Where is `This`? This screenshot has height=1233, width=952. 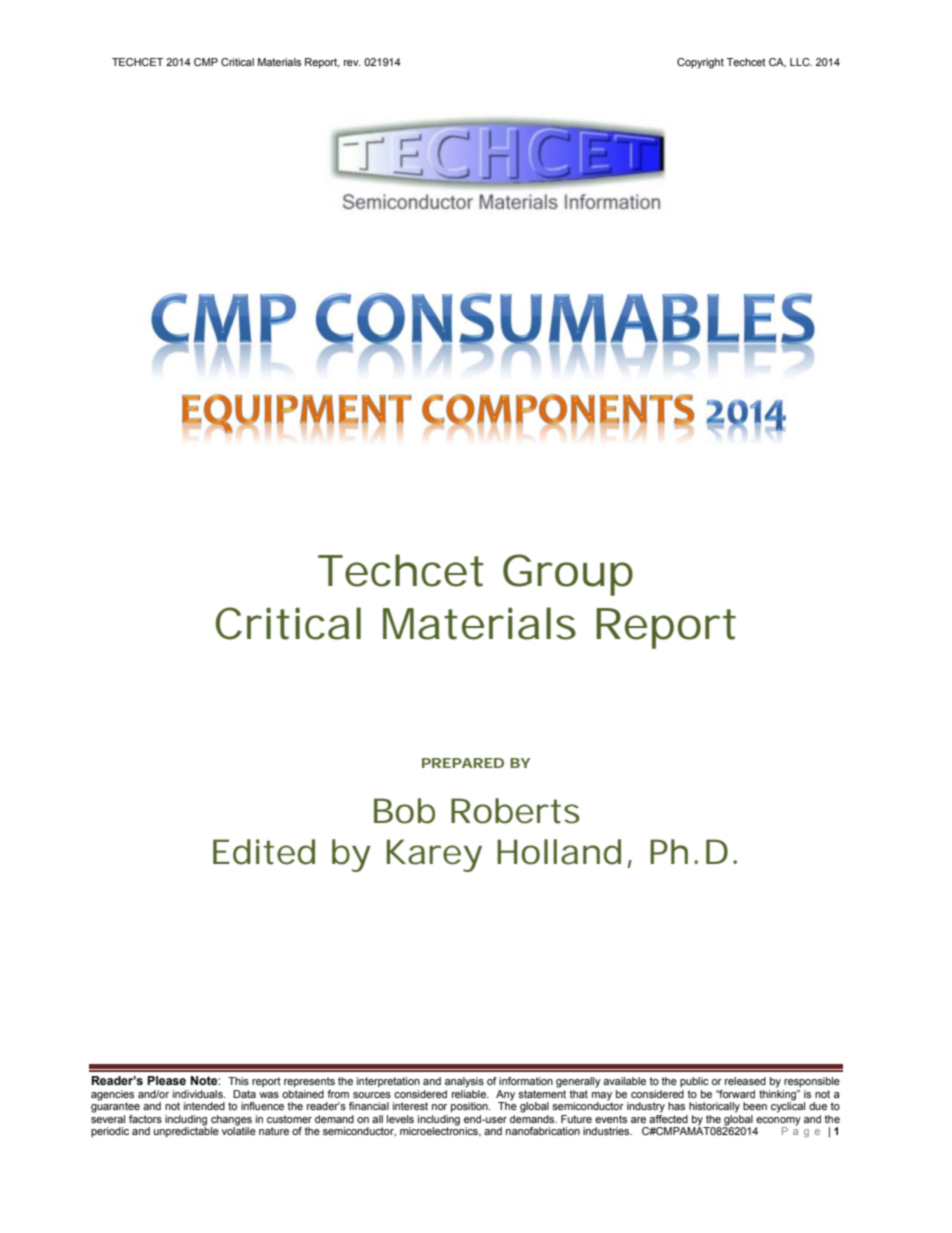
This is located at coordinates (238, 1081).
